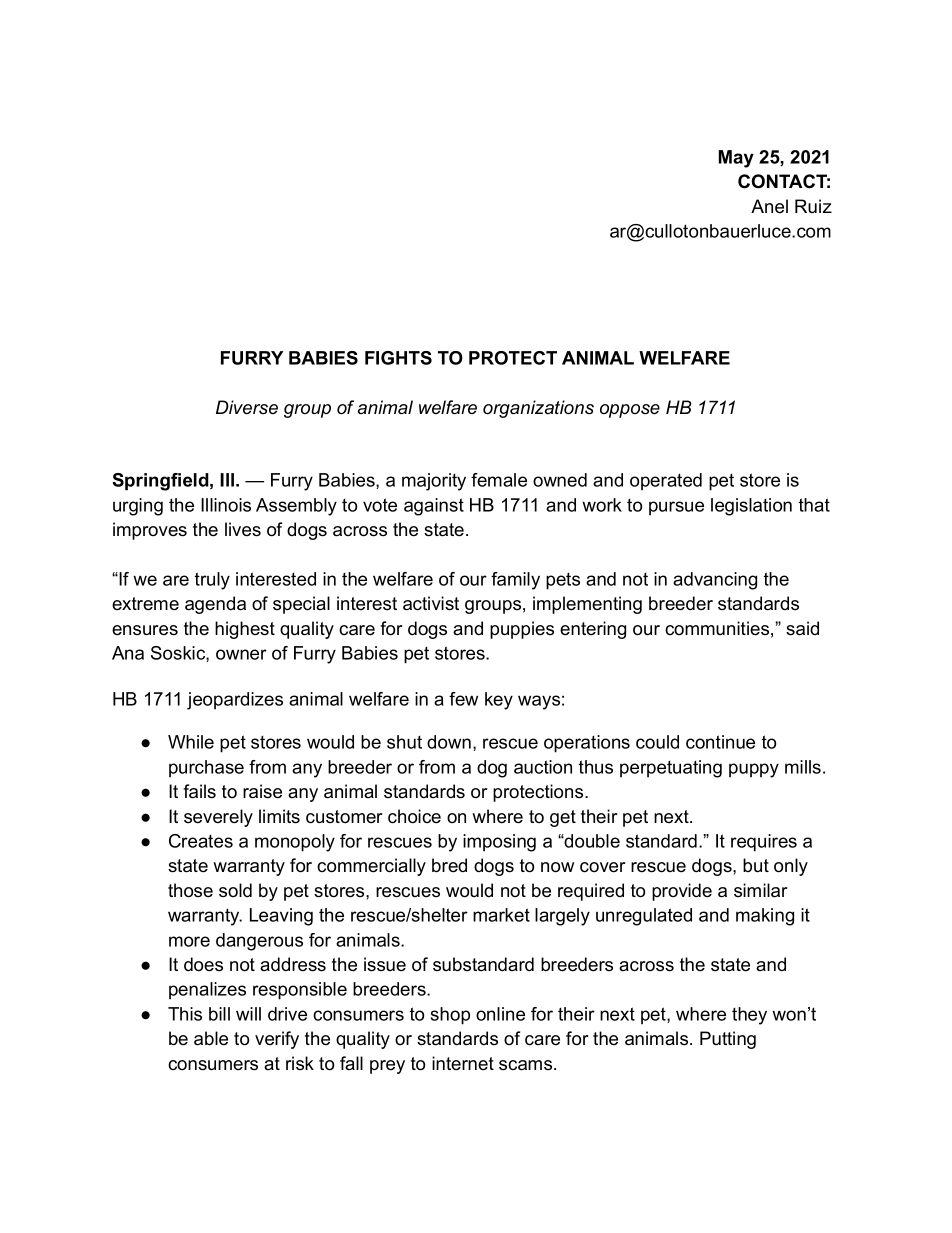 This image has width=952, height=1233. What do you see at coordinates (769, 206) in the image?
I see `Anel` at bounding box center [769, 206].
